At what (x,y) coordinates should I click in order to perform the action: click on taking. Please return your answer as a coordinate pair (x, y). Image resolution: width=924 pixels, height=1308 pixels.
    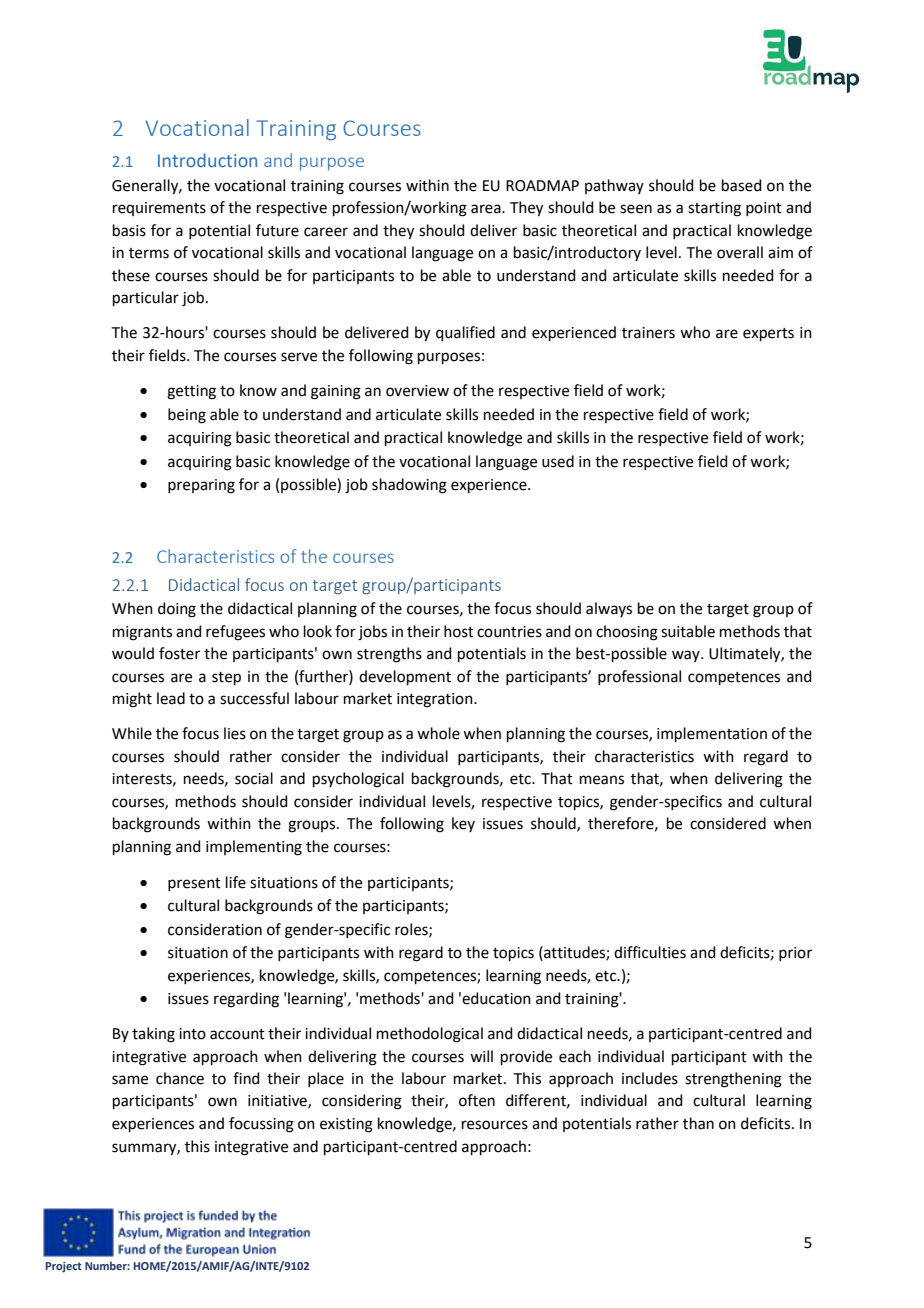
    Looking at the image, I should click on (153, 1035).
